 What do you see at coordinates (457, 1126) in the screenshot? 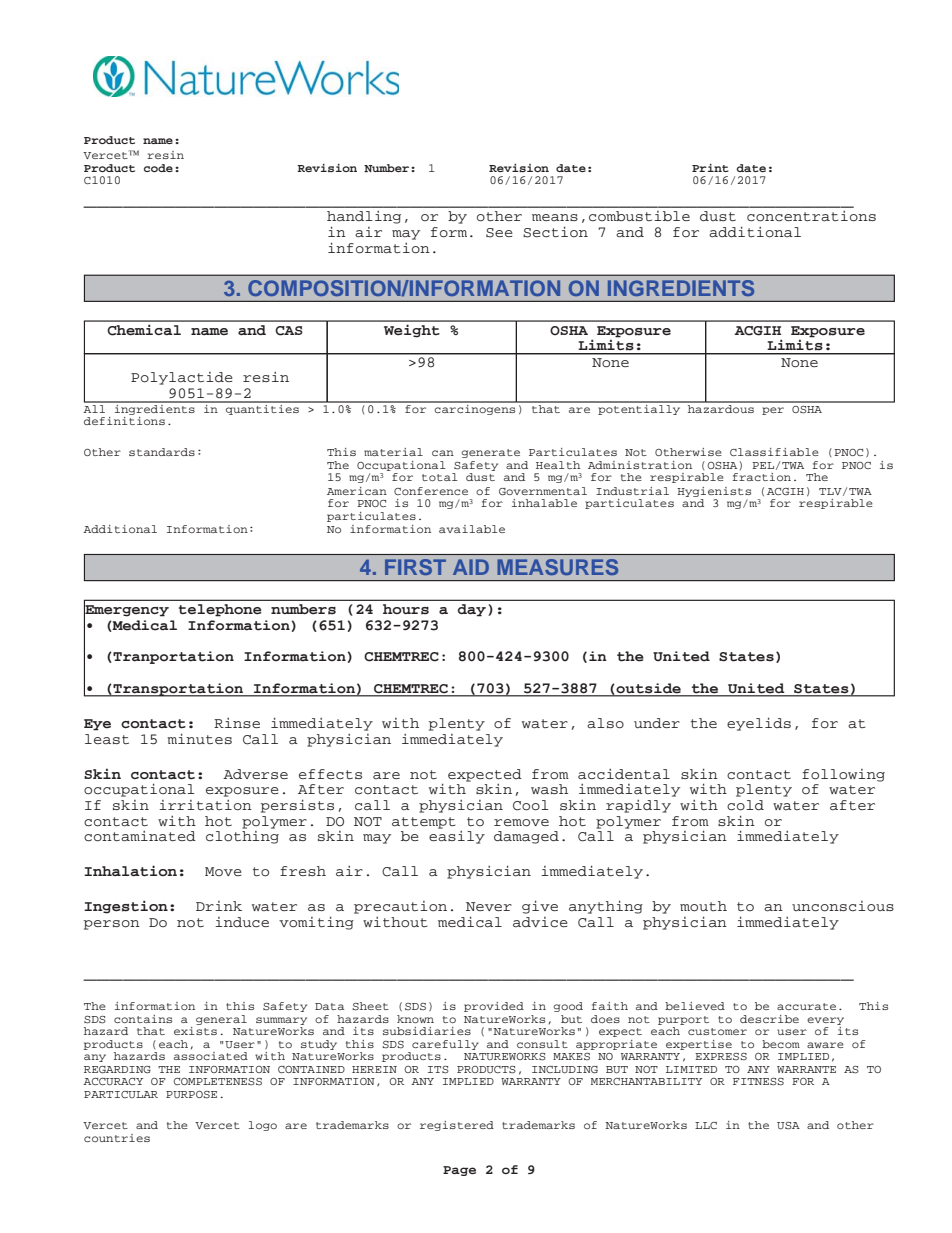
I see `registered` at bounding box center [457, 1126].
